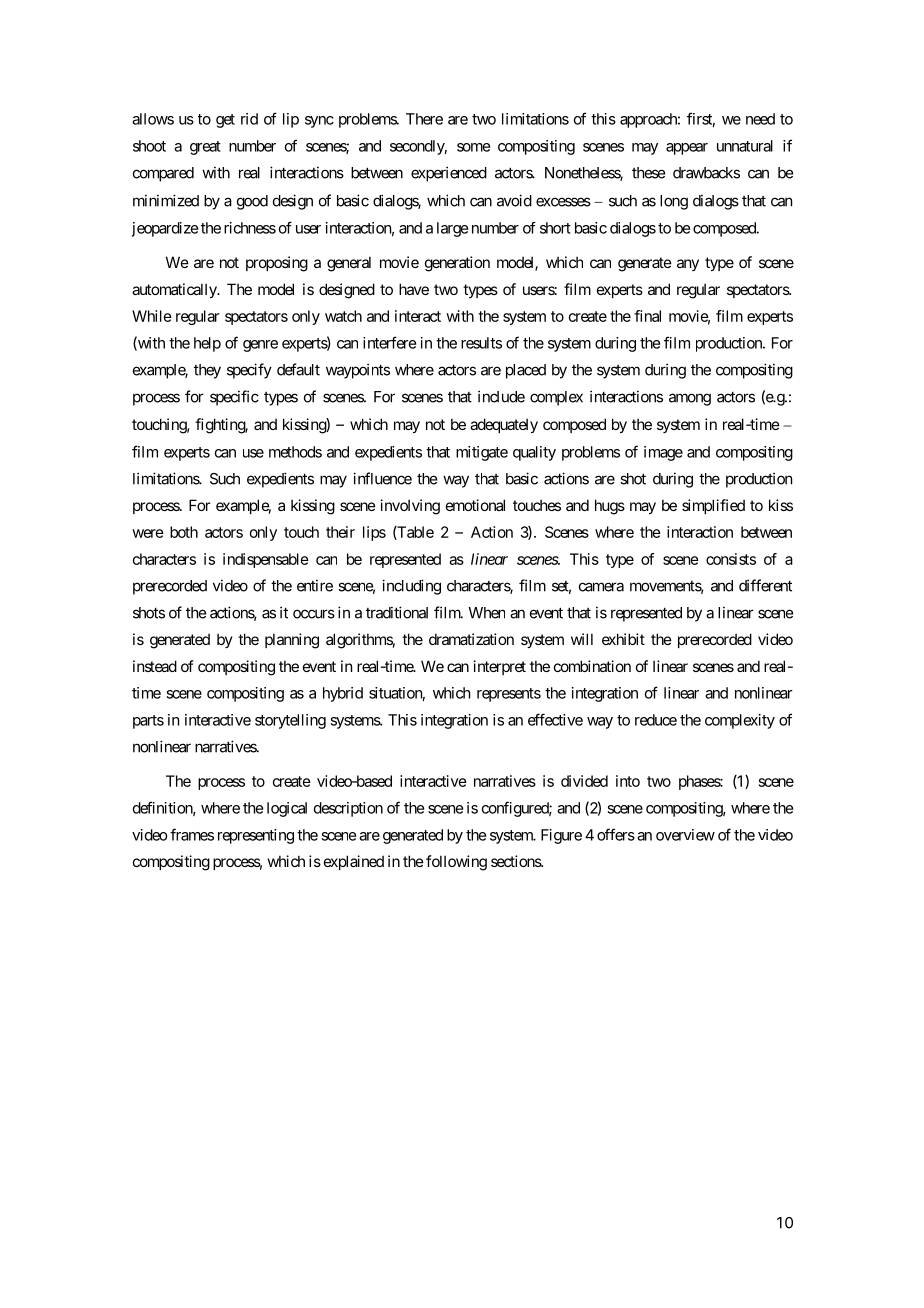  Describe the element at coordinates (184, 532) in the screenshot. I see `both` at that location.
